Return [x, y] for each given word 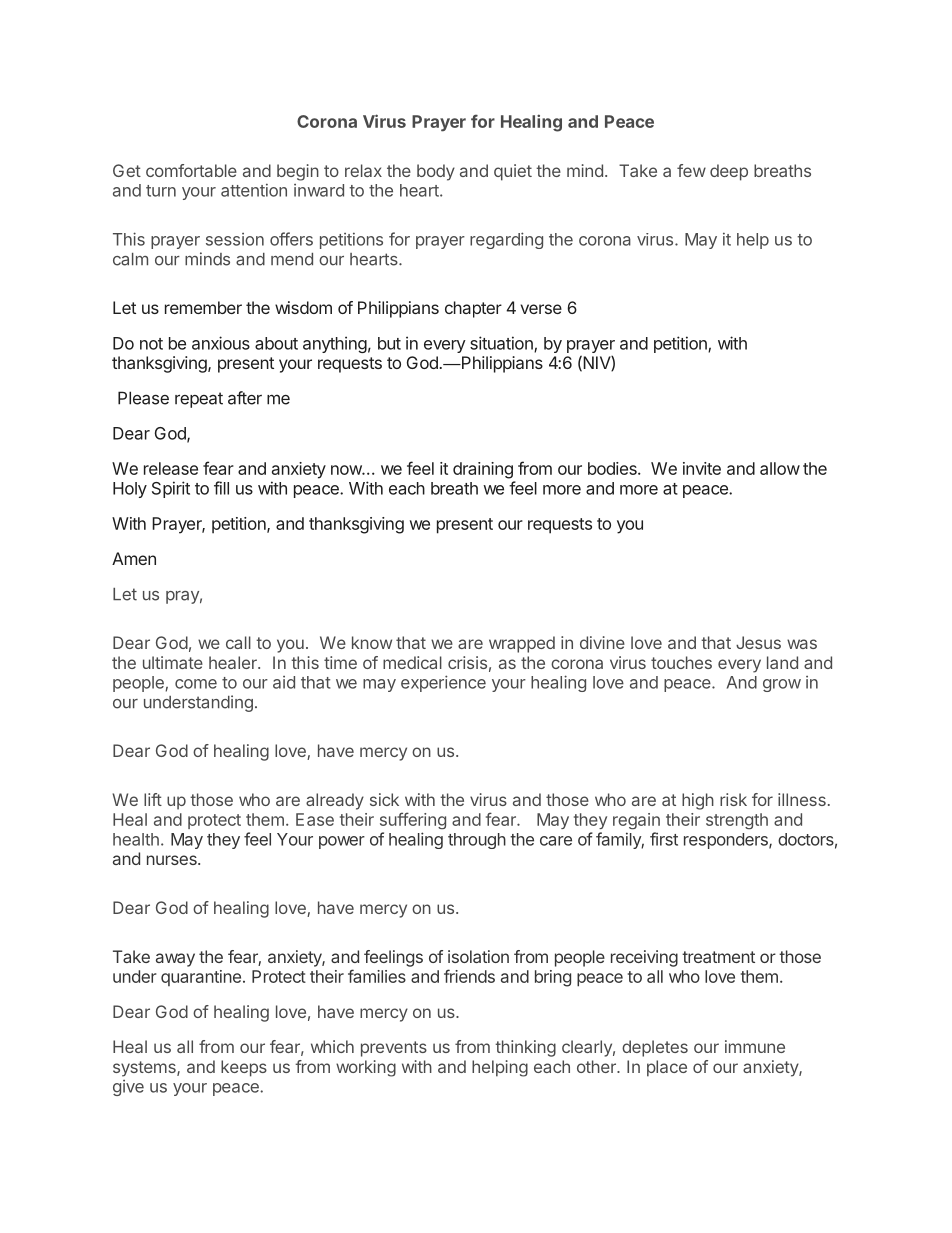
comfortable [191, 170]
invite [702, 468]
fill [221, 488]
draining [483, 470]
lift [153, 799]
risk [733, 799]
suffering [413, 820]
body [436, 172]
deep [729, 172]
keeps [244, 1068]
